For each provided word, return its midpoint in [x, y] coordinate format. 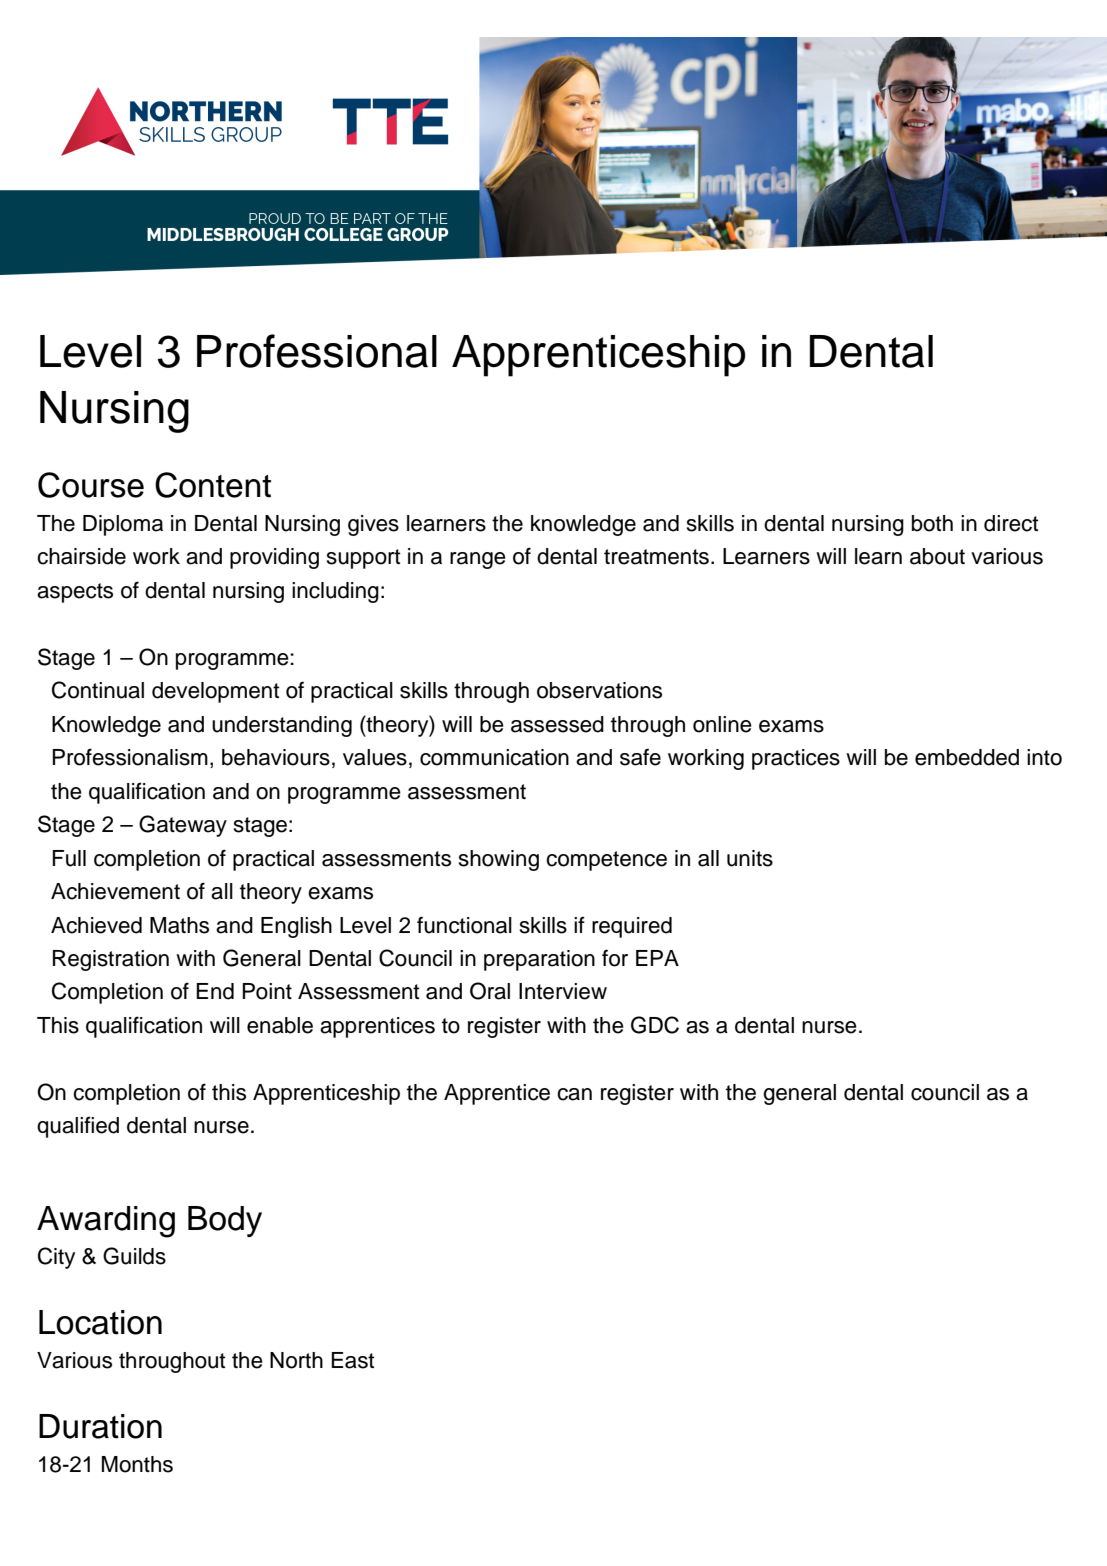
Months [137, 1464]
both [932, 523]
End [215, 991]
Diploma [123, 525]
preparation [539, 960]
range [478, 560]
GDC [655, 1025]
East [352, 1360]
